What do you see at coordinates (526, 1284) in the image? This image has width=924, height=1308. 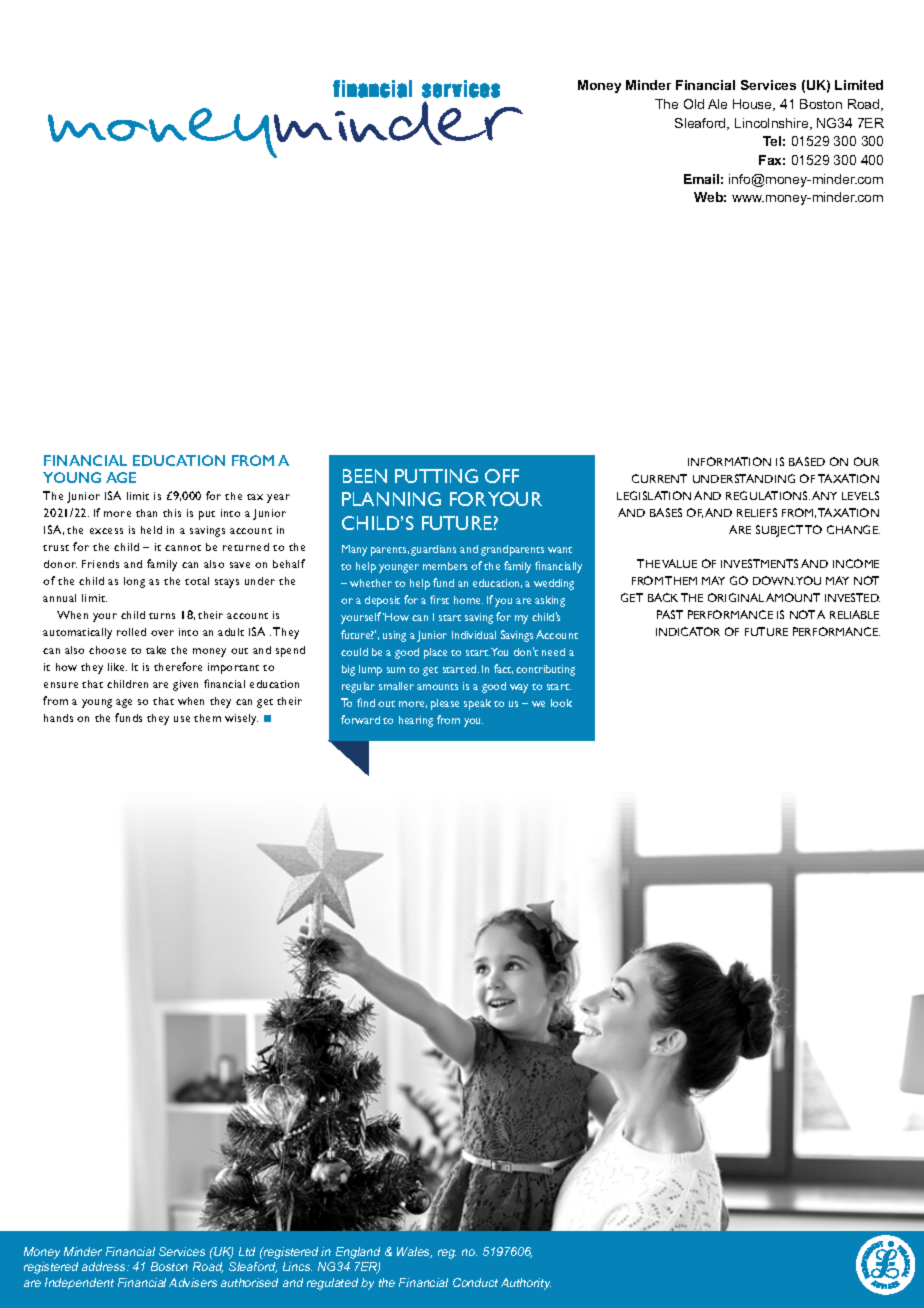 I see `Authority` at bounding box center [526, 1284].
